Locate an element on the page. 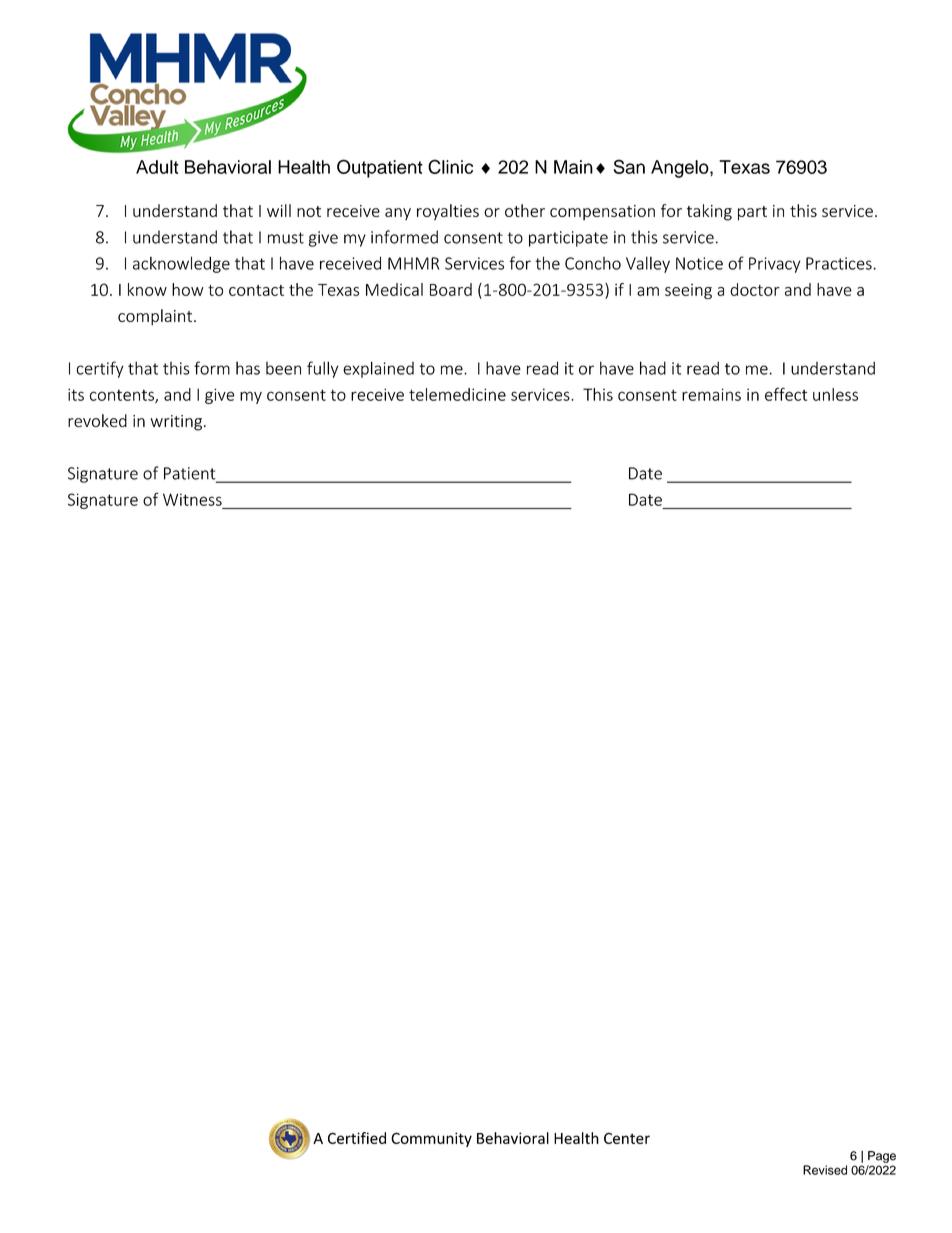 The width and height of the image is (952, 1233). Certified is located at coordinates (357, 1138).
